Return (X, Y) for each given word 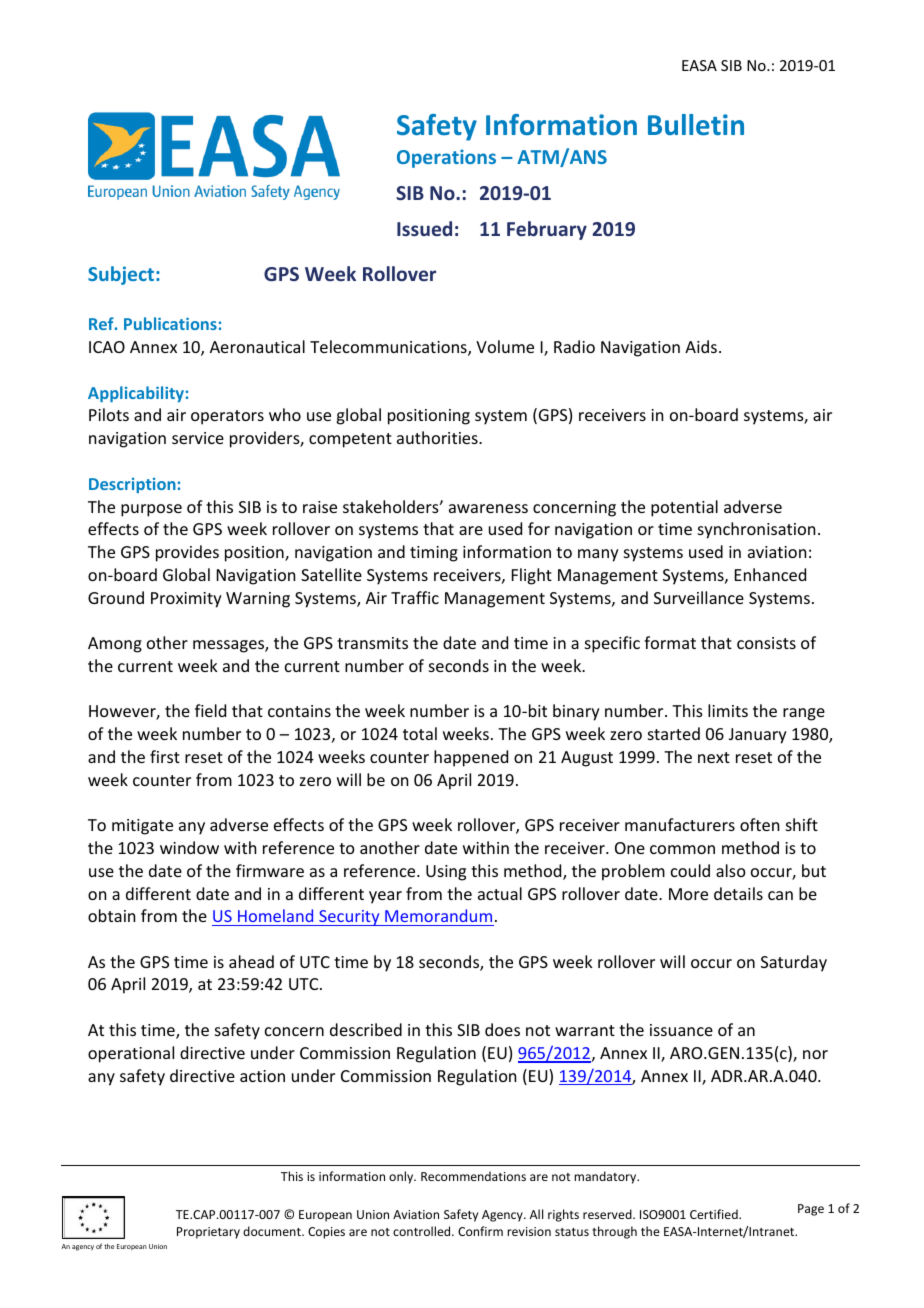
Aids (701, 346)
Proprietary (208, 1233)
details (738, 893)
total (420, 733)
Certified (715, 1214)
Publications (170, 323)
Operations (446, 158)
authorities (438, 437)
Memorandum (438, 915)
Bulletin (696, 125)
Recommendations (473, 1176)
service (198, 438)
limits (728, 710)
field (210, 710)
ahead (251, 961)
